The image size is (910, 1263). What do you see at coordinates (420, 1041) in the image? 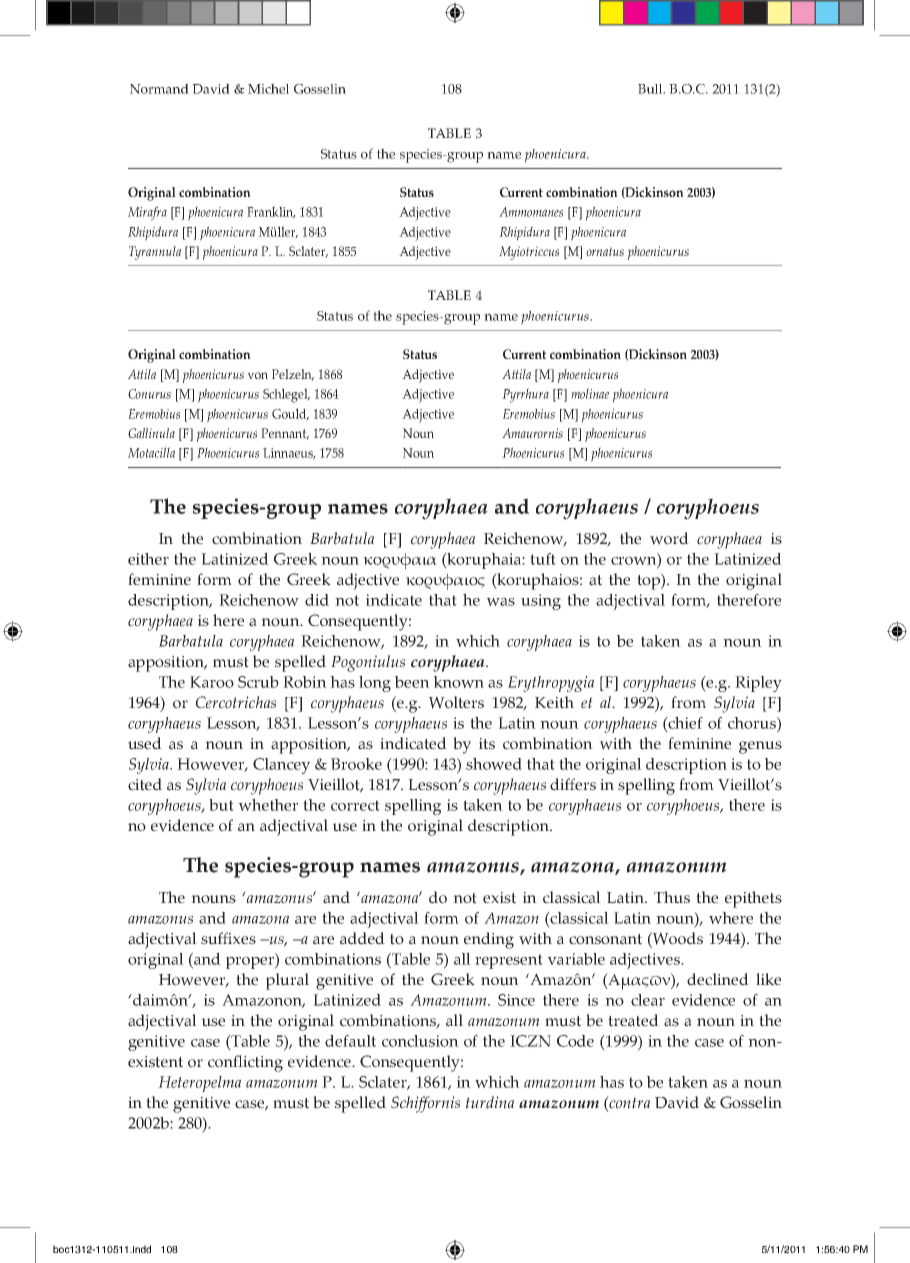
I see `conclusion` at bounding box center [420, 1041].
